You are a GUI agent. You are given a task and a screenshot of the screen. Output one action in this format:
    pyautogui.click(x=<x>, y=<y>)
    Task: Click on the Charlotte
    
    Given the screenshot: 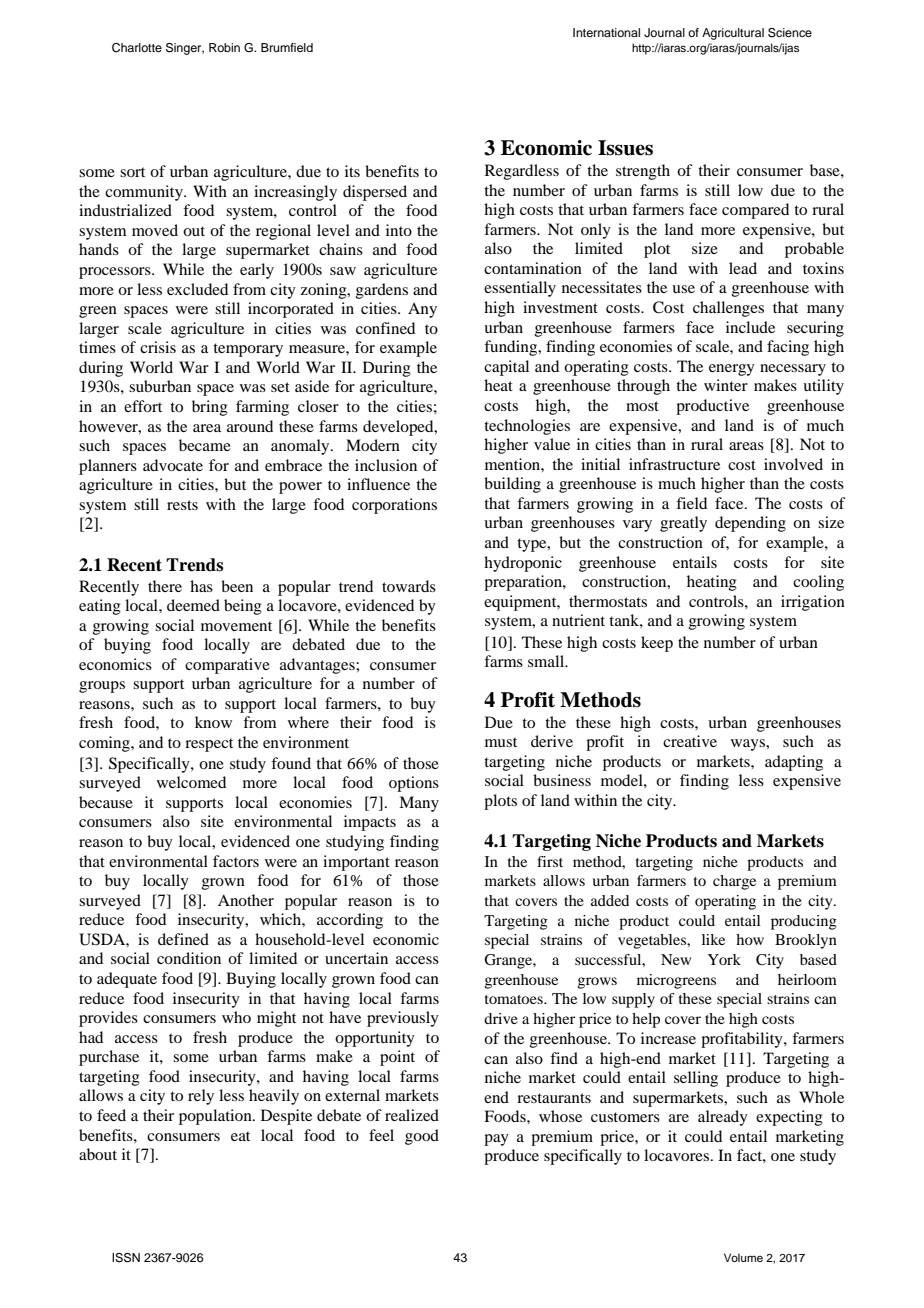 What is the action you would take?
    pyautogui.click(x=137, y=48)
